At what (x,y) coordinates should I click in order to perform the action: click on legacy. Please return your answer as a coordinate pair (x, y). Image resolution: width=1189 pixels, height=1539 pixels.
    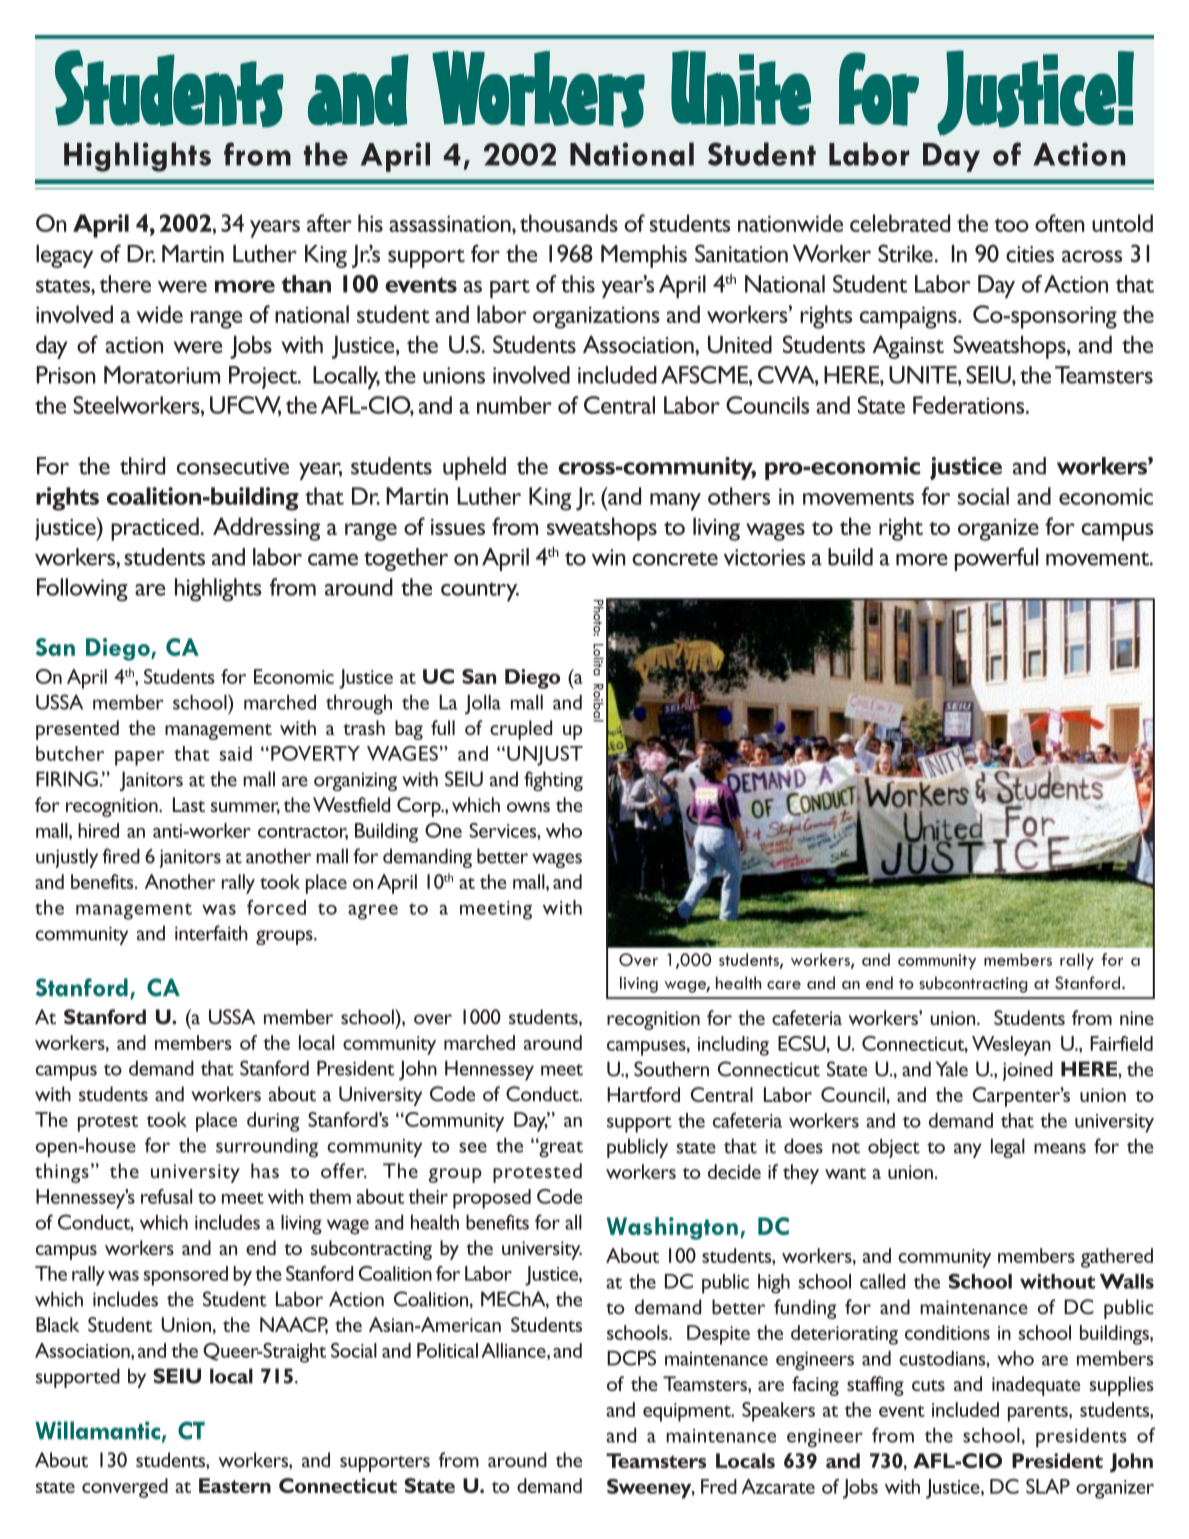
    Looking at the image, I should click on (64, 256).
